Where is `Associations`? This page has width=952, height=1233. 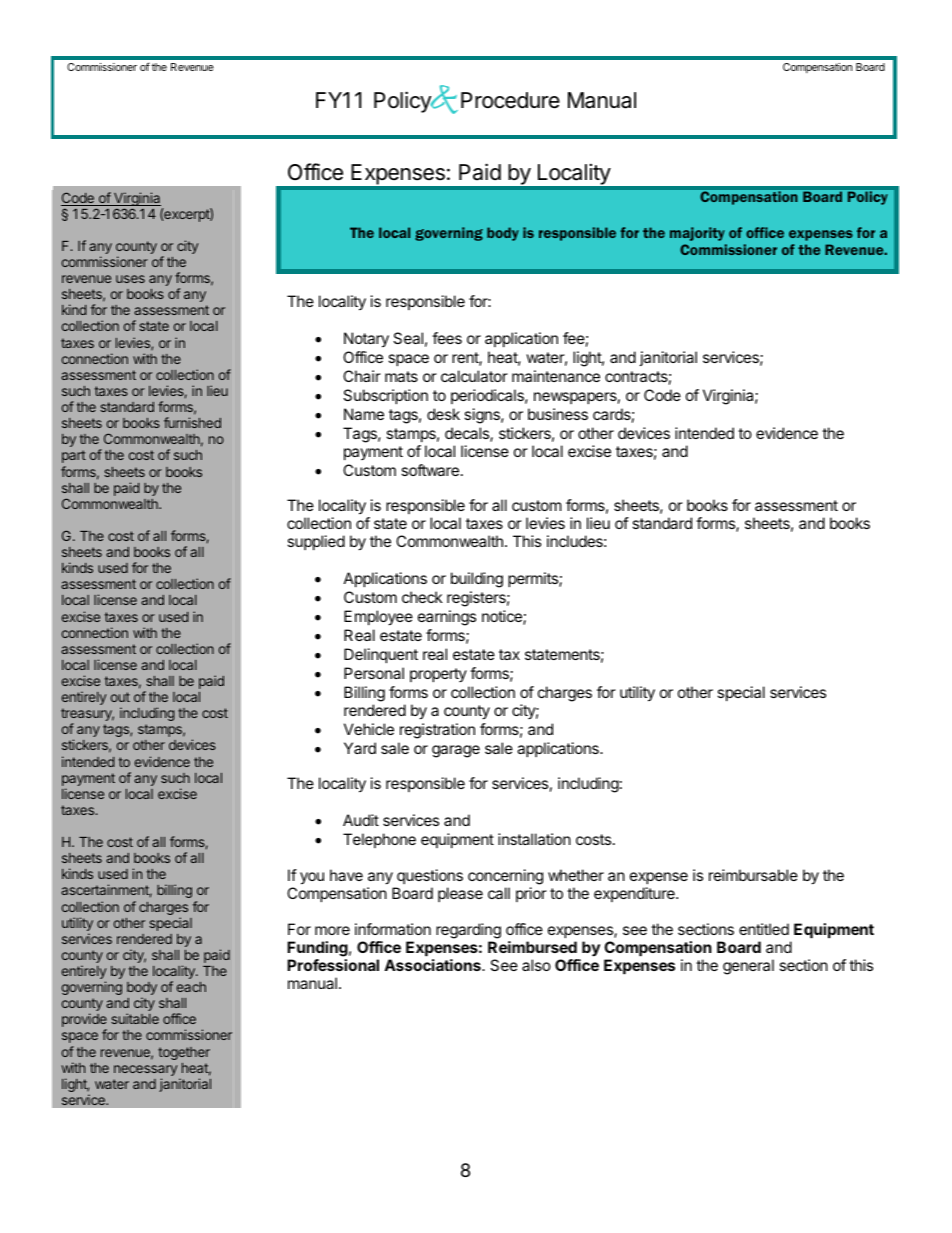 Associations is located at coordinates (433, 965).
